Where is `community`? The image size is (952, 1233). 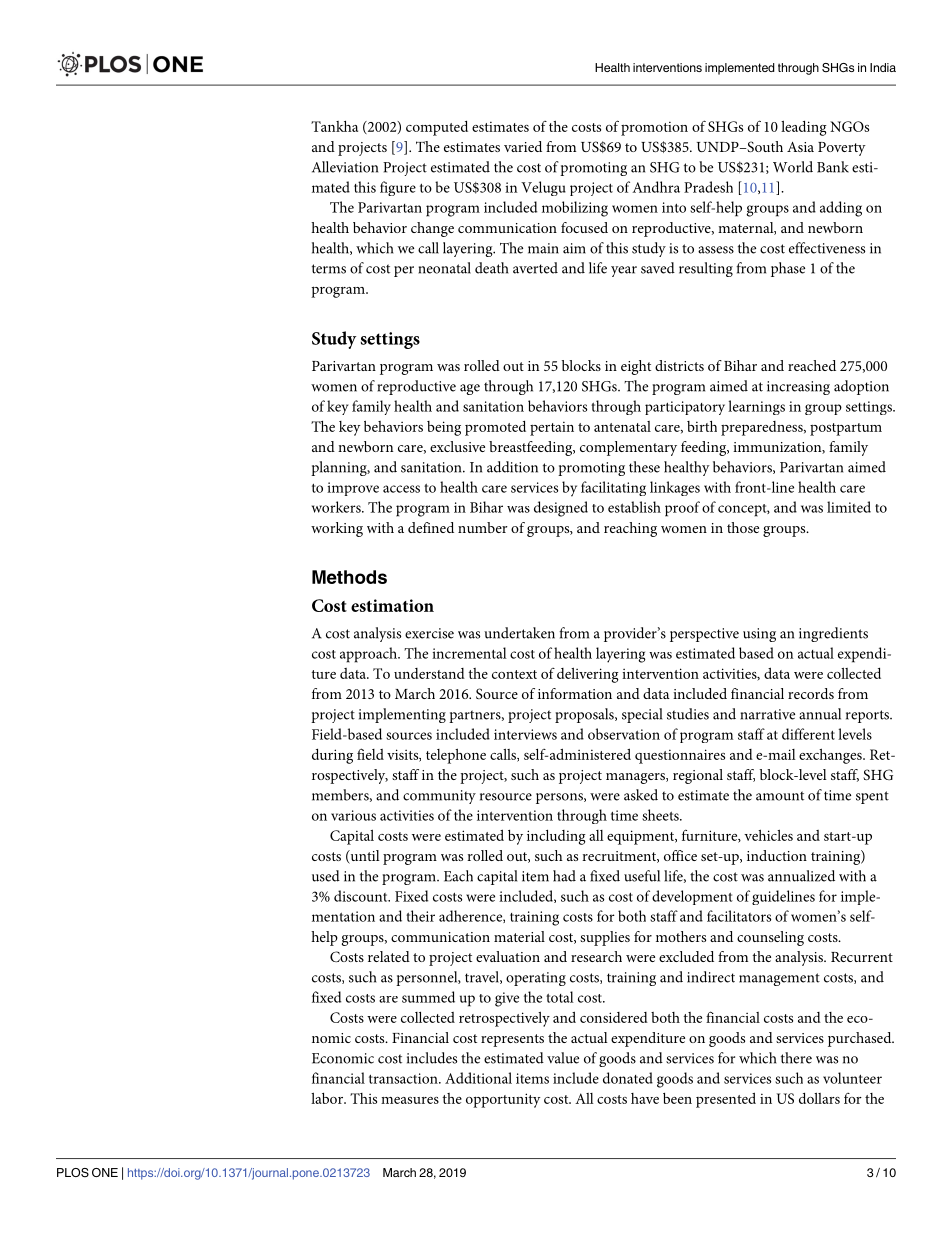 community is located at coordinates (439, 797).
